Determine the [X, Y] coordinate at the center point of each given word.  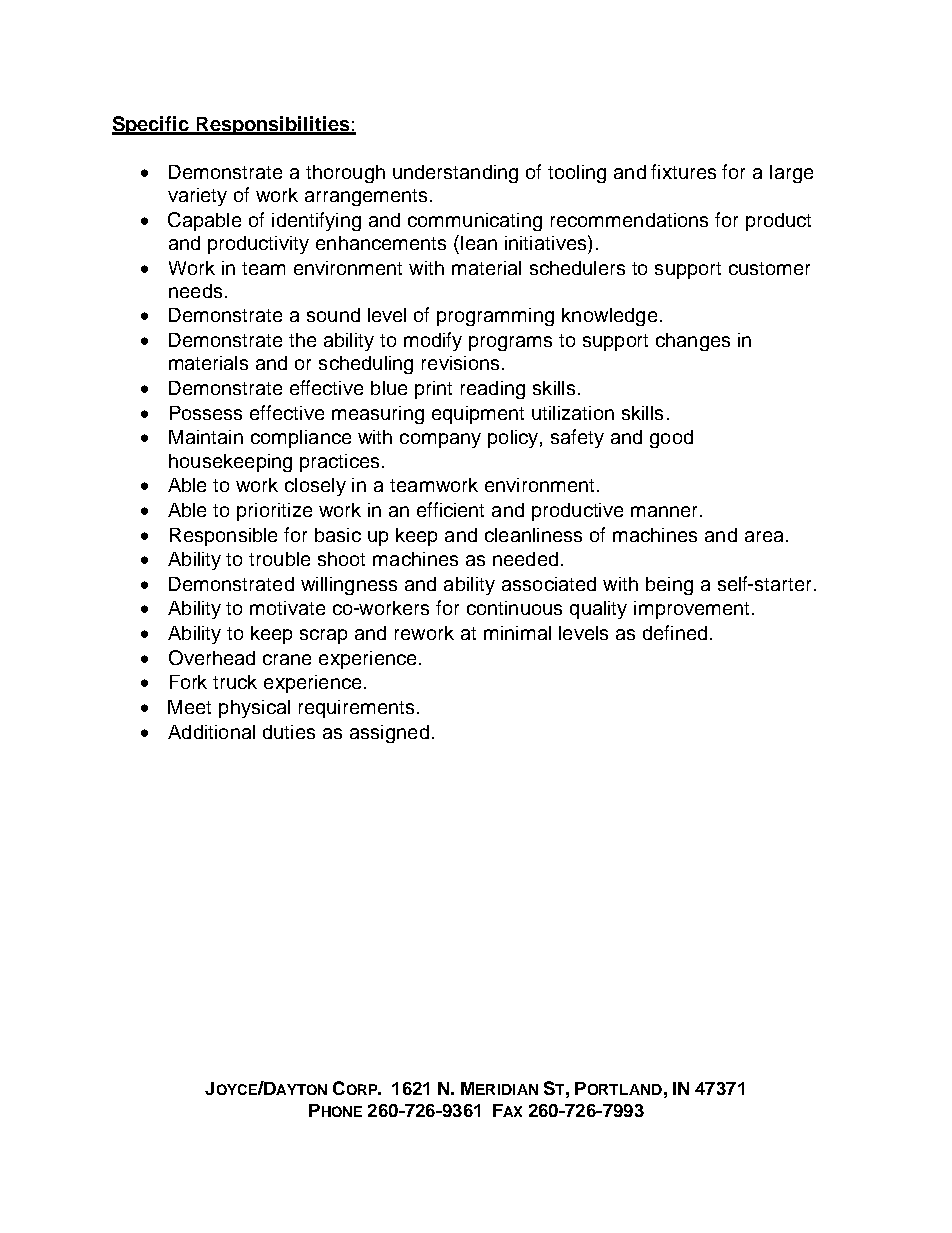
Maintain [206, 437]
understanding [455, 174]
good [671, 439]
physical [254, 709]
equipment [478, 415]
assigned [389, 734]
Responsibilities [273, 125]
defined [675, 632]
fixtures [683, 171]
